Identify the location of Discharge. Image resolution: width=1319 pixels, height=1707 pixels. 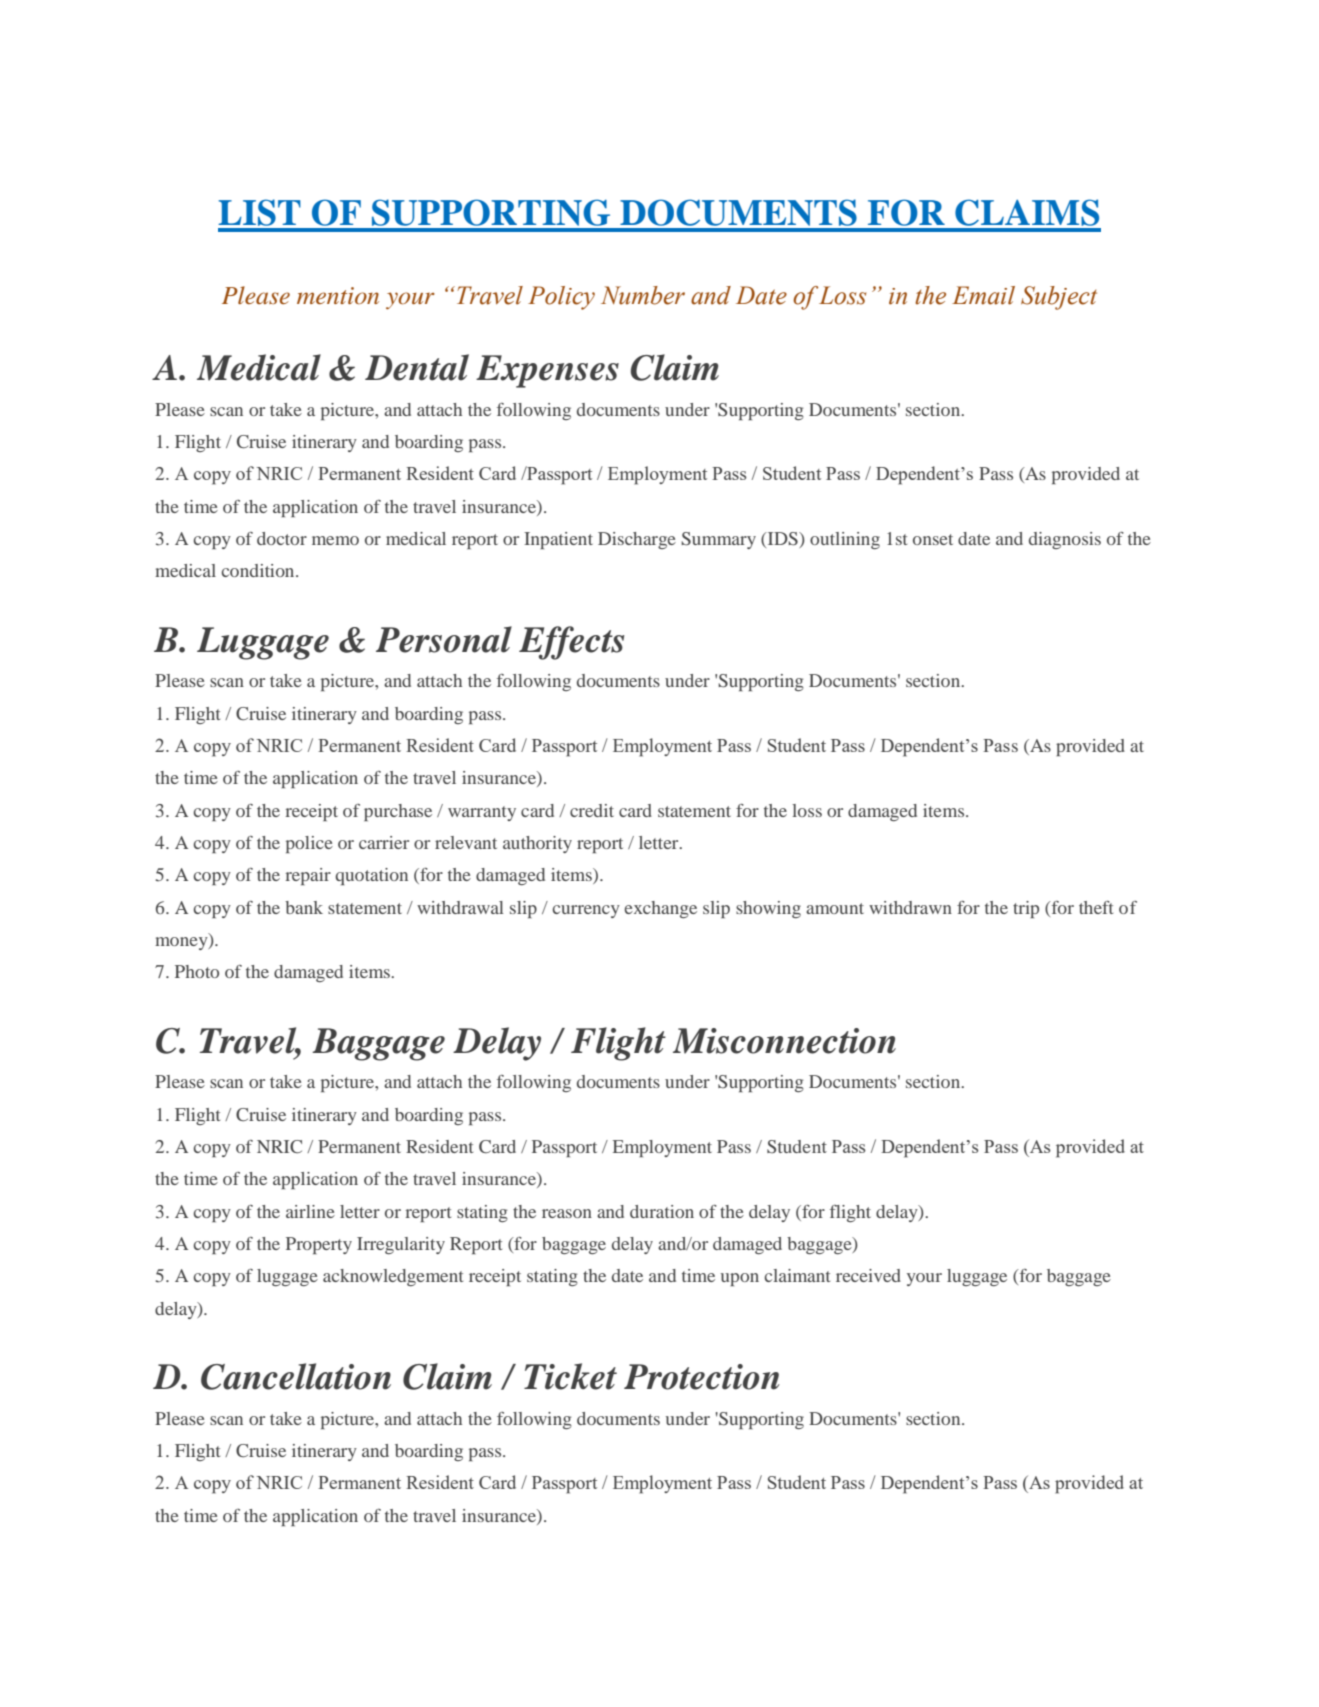
(637, 540).
